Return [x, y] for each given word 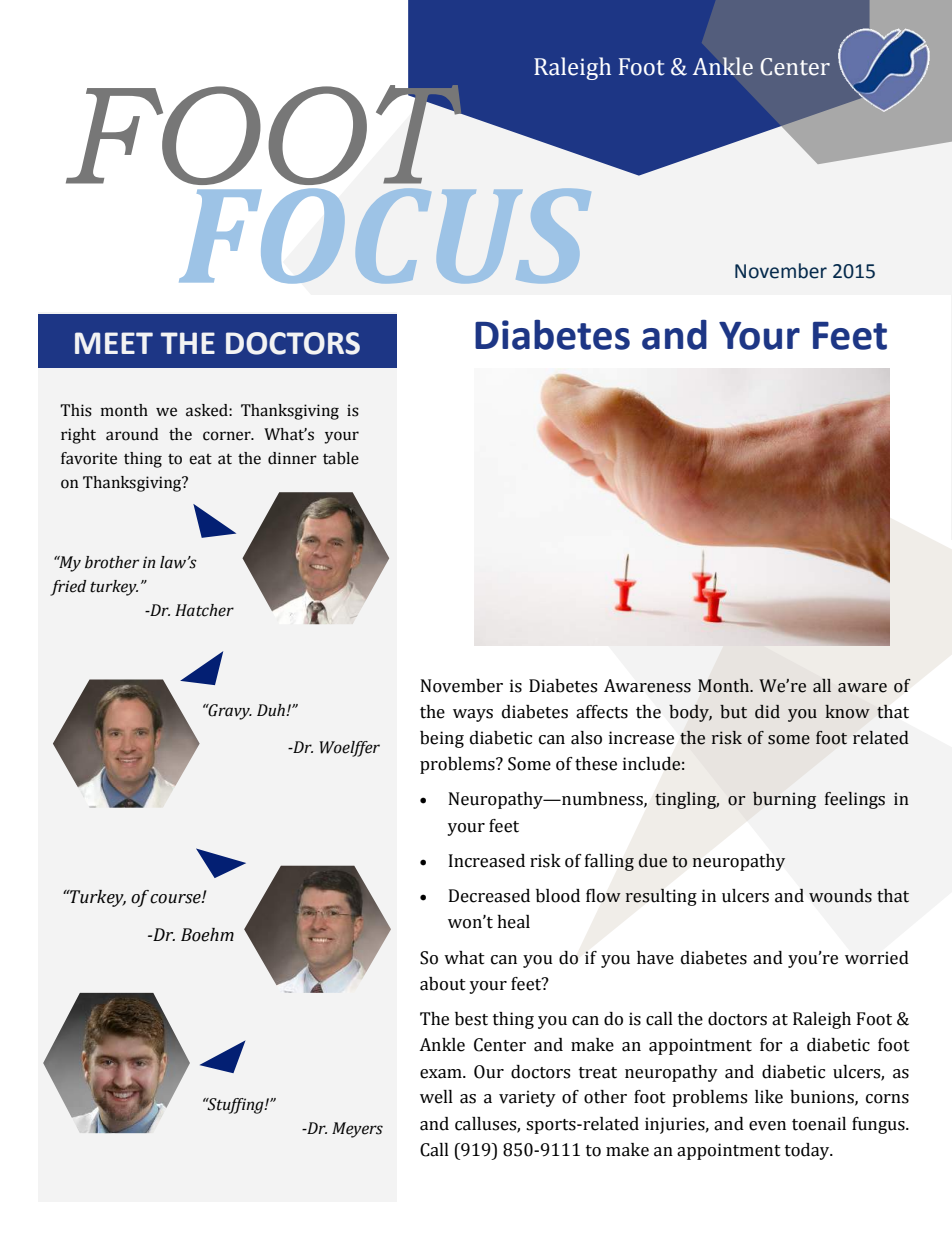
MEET [114, 343]
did [767, 712]
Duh [272, 710]
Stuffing [235, 1106]
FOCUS [385, 233]
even [767, 1126]
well [436, 1097]
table [341, 458]
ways [473, 715]
